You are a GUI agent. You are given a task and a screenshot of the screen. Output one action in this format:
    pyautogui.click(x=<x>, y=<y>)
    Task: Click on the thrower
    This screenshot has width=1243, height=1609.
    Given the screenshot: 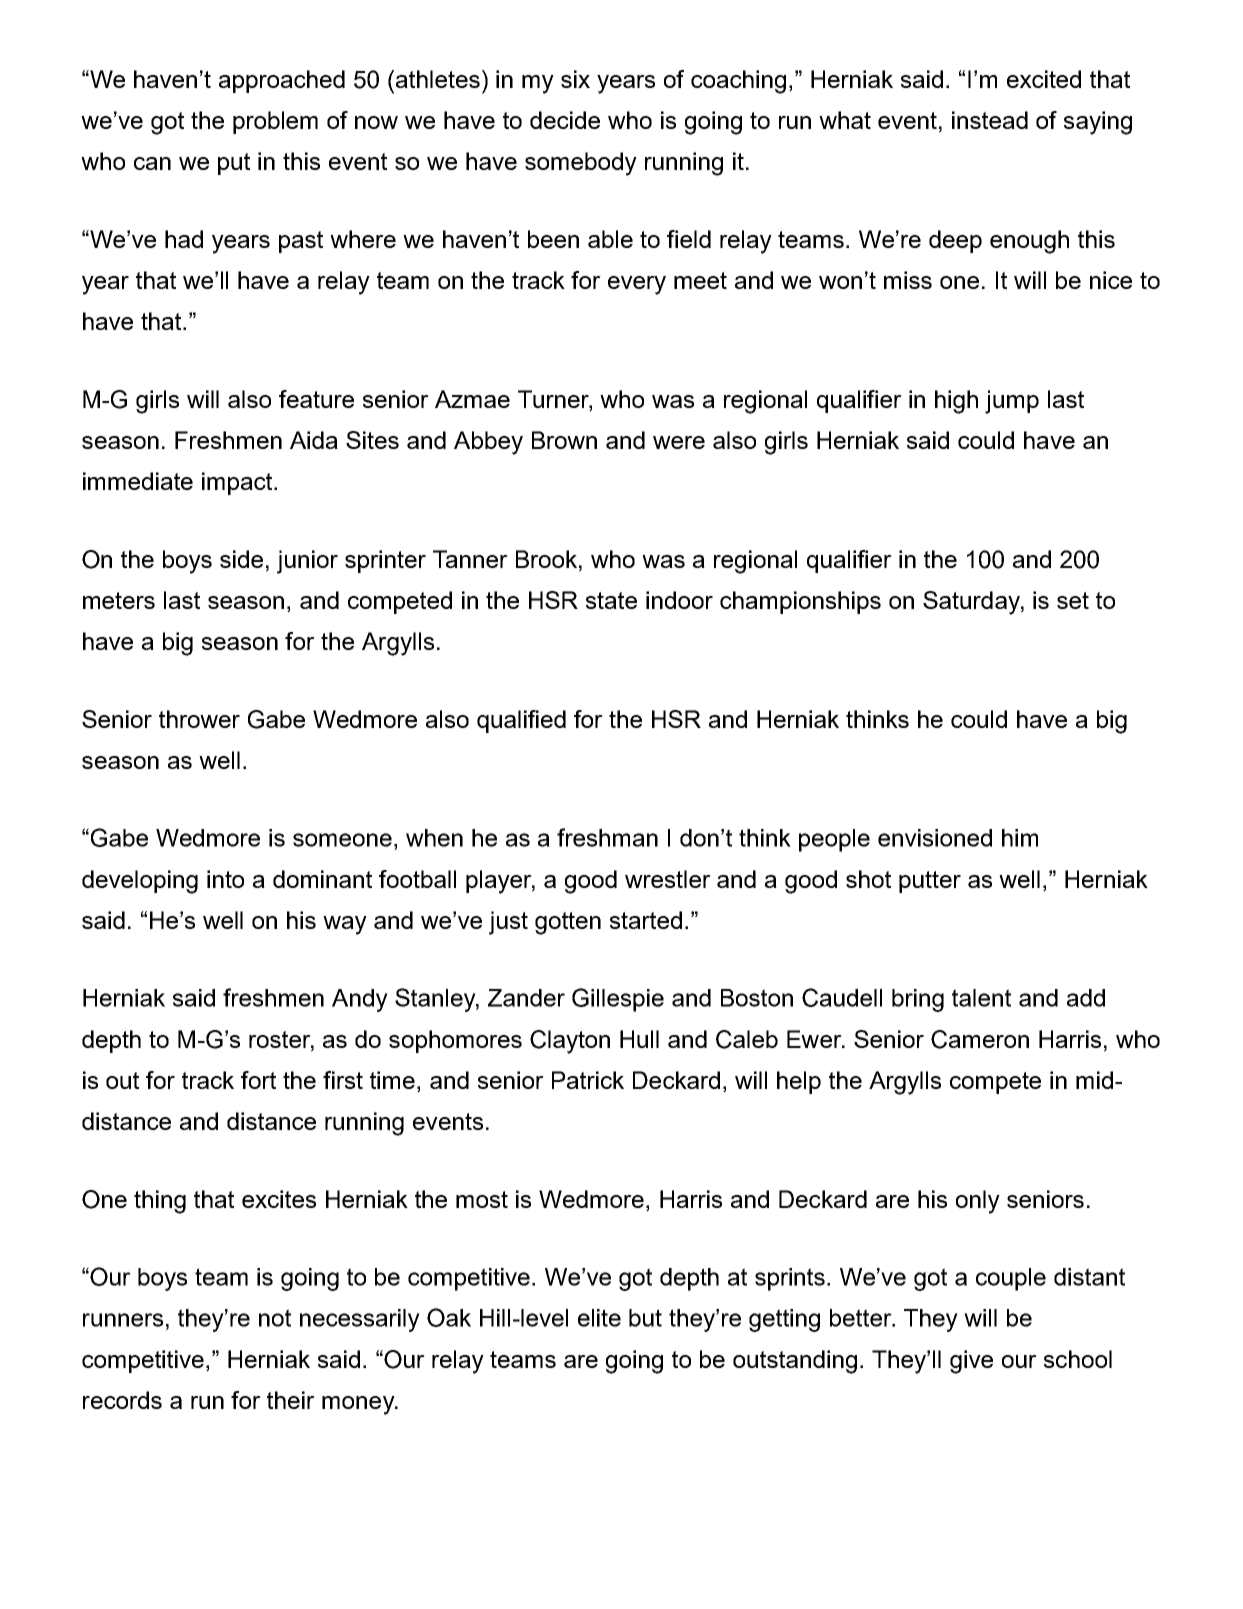 What is the action you would take?
    pyautogui.click(x=199, y=719)
